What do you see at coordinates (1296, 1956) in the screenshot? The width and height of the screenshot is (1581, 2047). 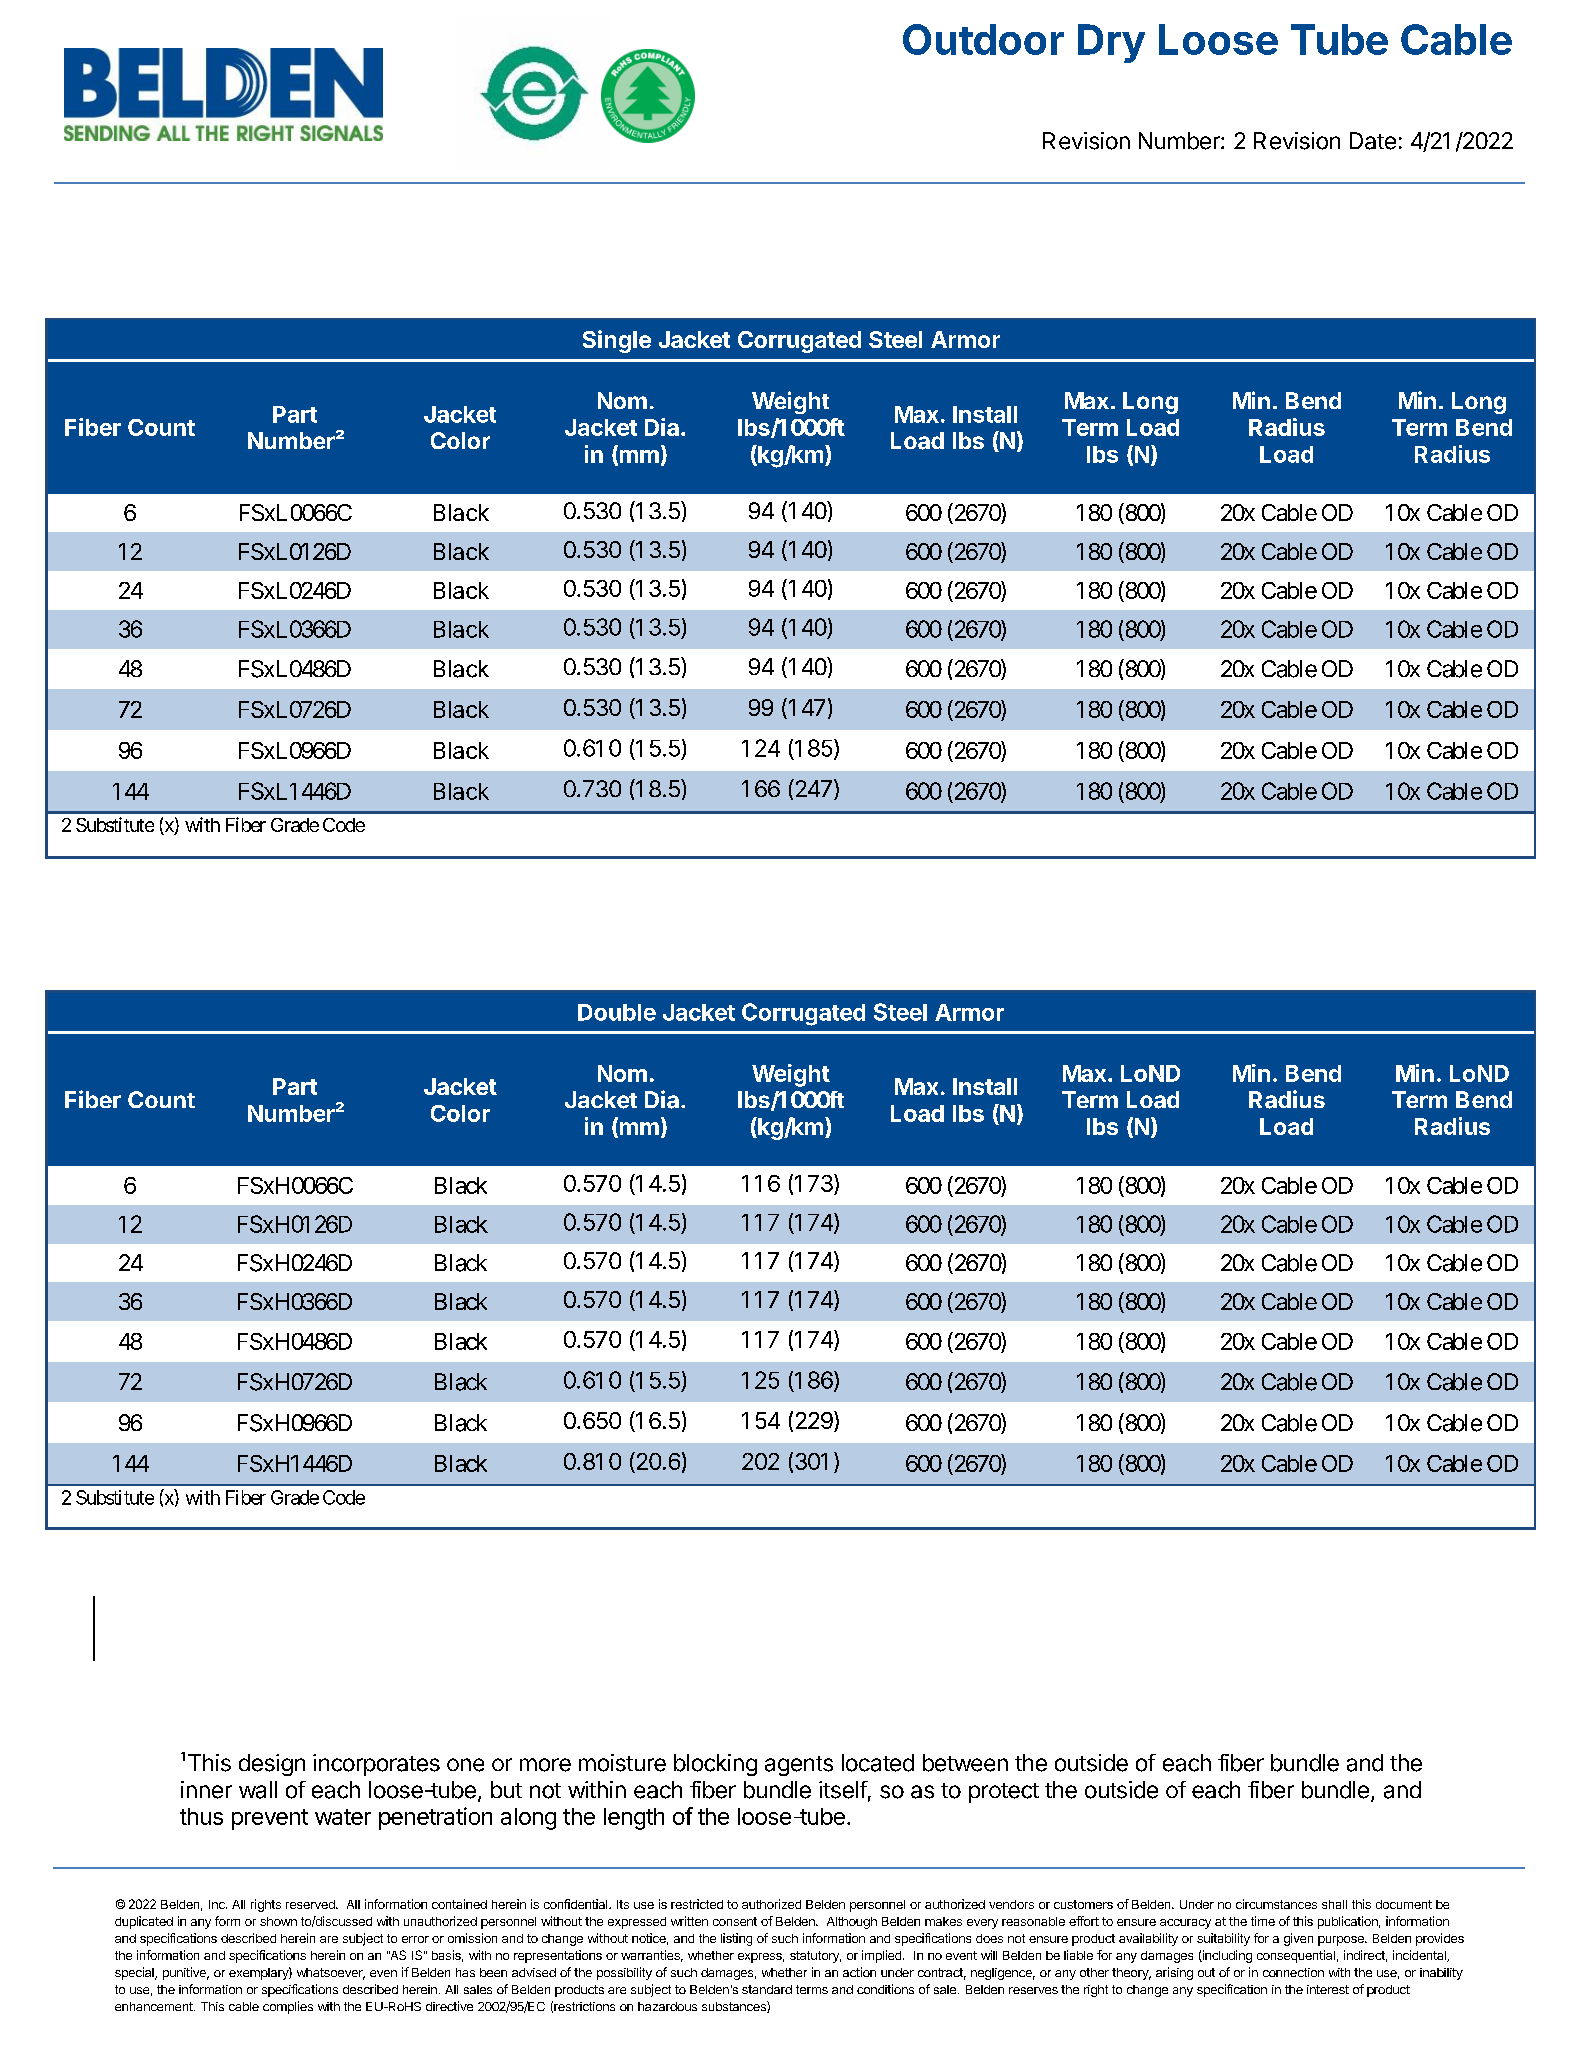 I see `consequential` at bounding box center [1296, 1956].
